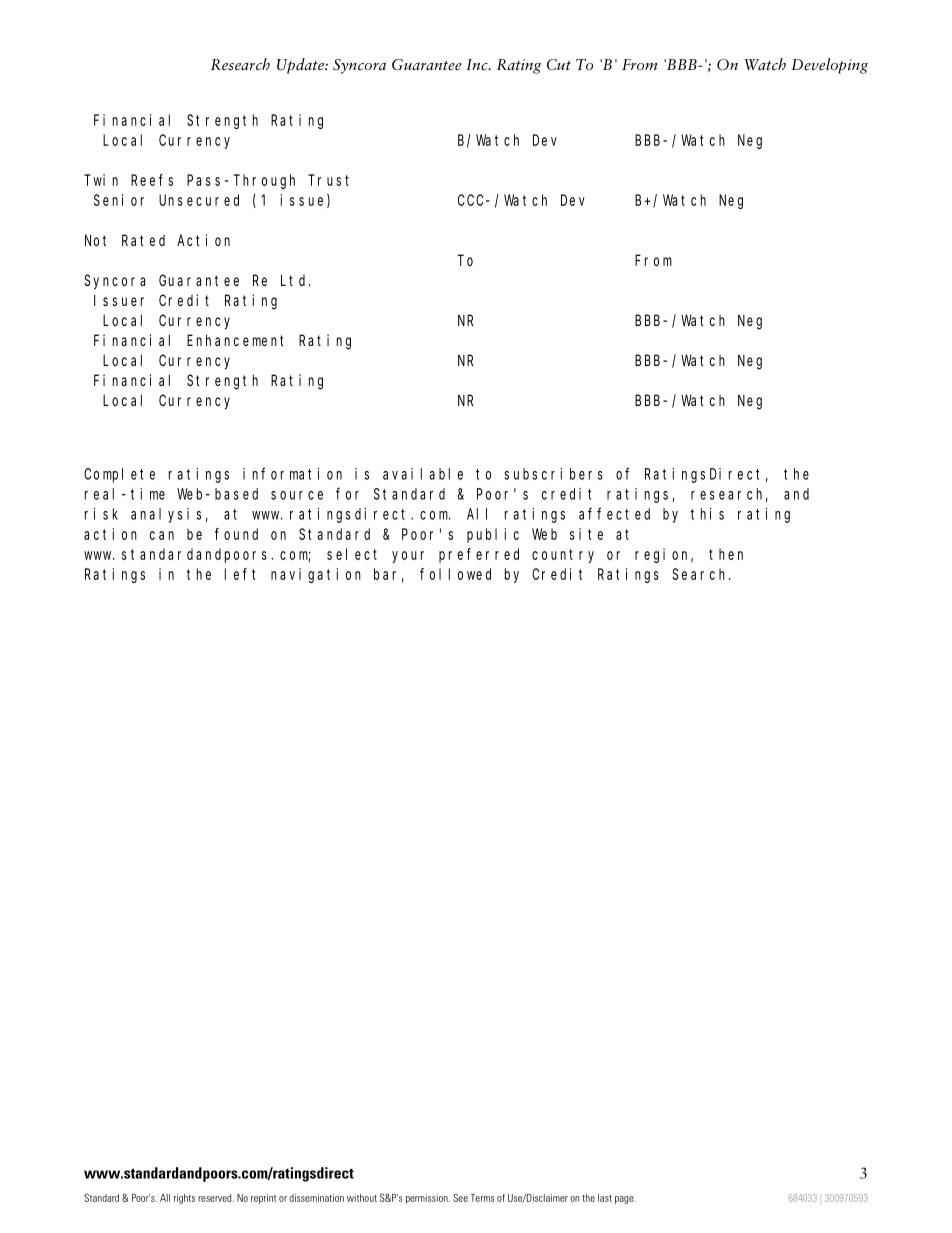 This image has height=1233, width=952. I want to click on See, so click(460, 1198).
